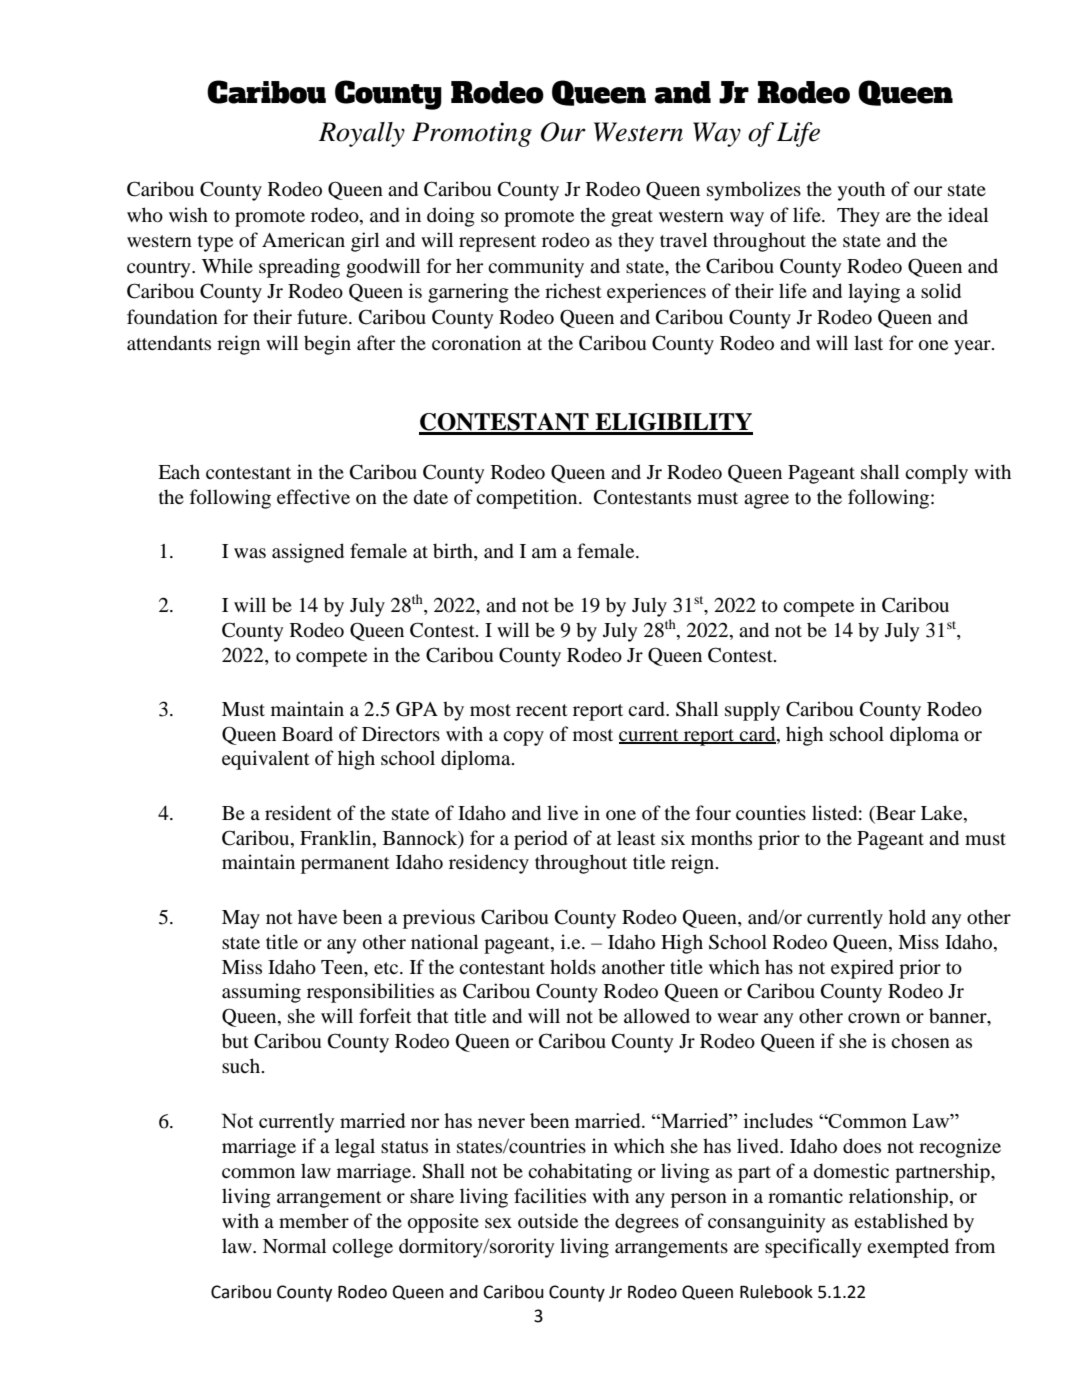 The height and width of the screenshot is (1393, 1077). I want to click on supply, so click(752, 711).
